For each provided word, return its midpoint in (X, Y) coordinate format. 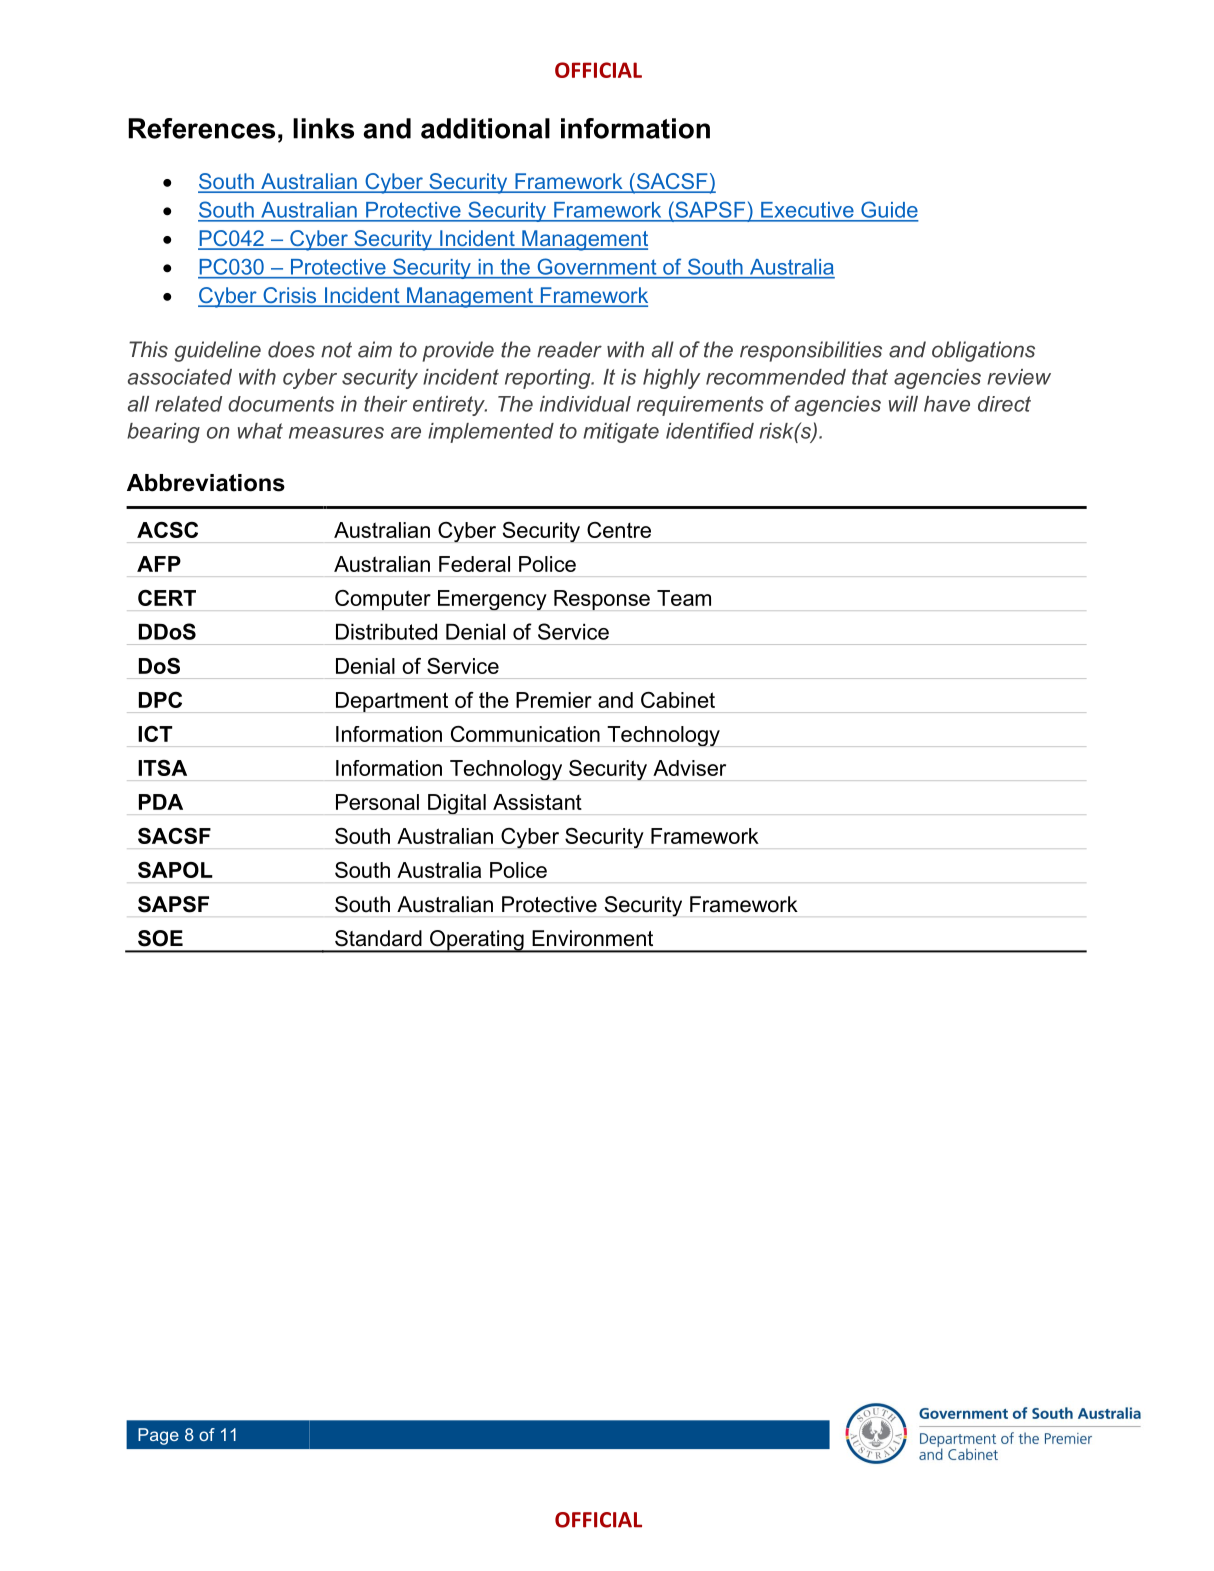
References (201, 128)
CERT (167, 598)
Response (602, 600)
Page (158, 1436)
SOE (160, 938)
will (903, 404)
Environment (592, 938)
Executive (807, 210)
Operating (476, 941)
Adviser (689, 768)
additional (485, 128)
